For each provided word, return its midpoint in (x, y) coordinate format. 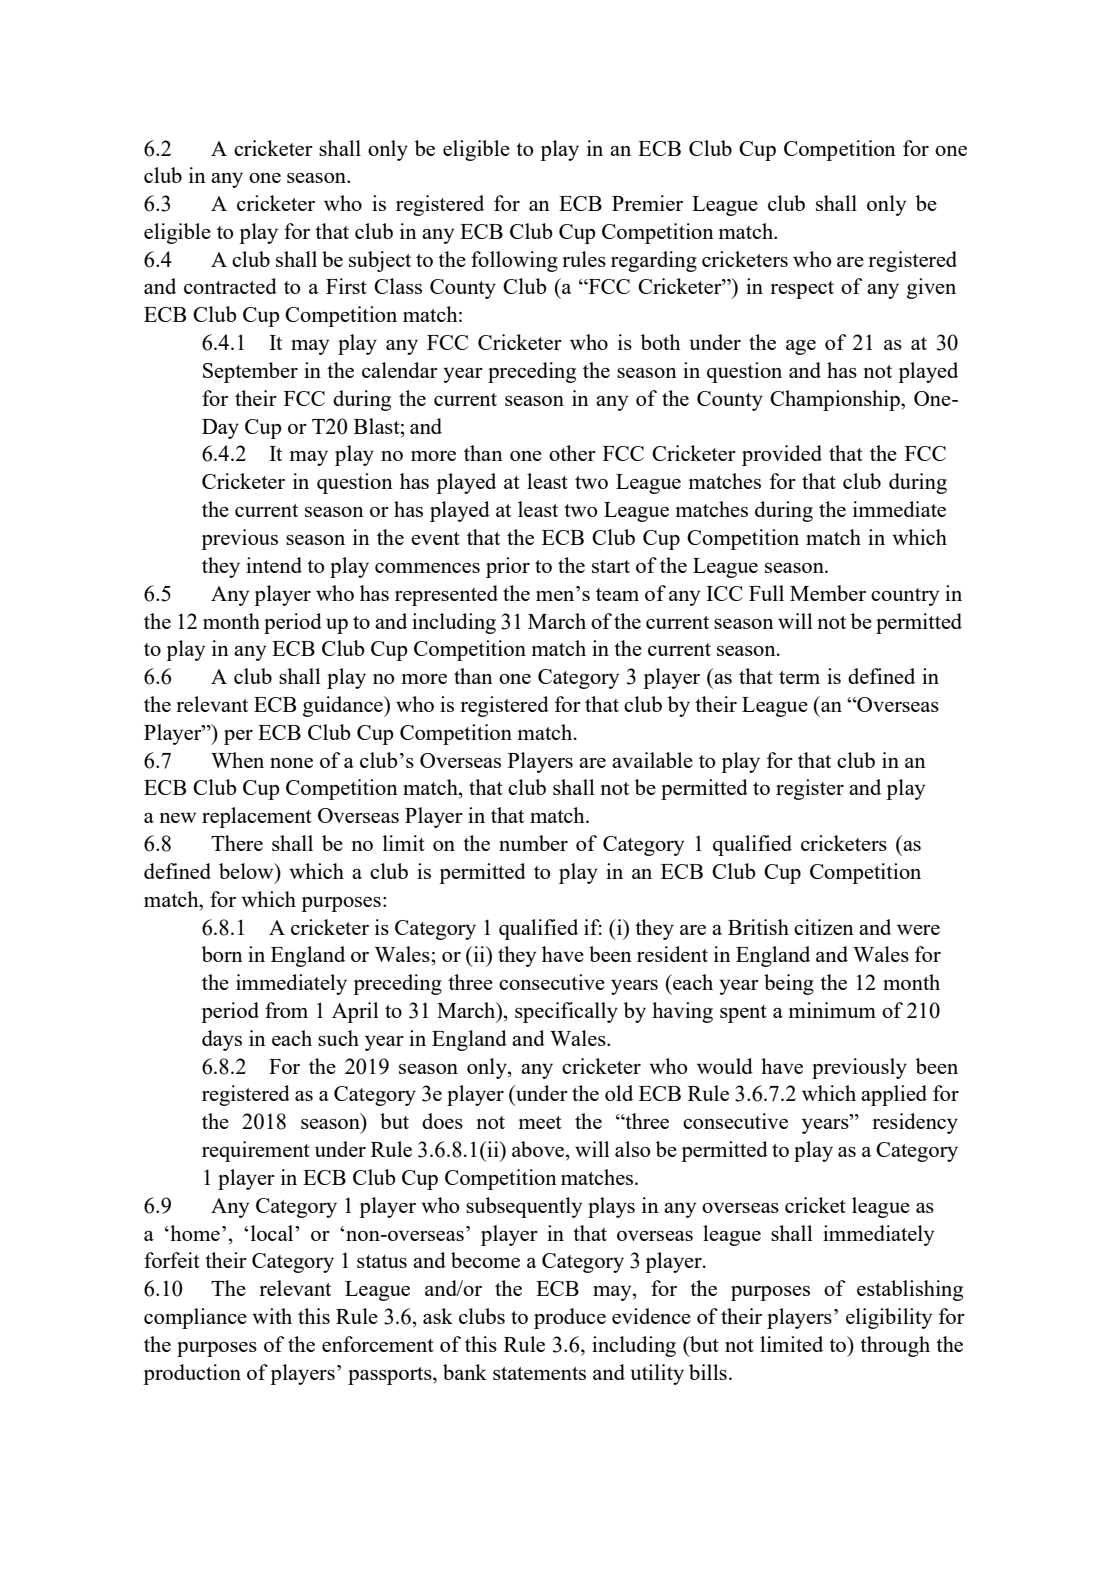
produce (570, 1318)
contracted (230, 286)
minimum (832, 1010)
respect (802, 290)
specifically (566, 1012)
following (514, 261)
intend (274, 565)
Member (828, 593)
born (222, 954)
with (272, 1316)
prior (508, 567)
